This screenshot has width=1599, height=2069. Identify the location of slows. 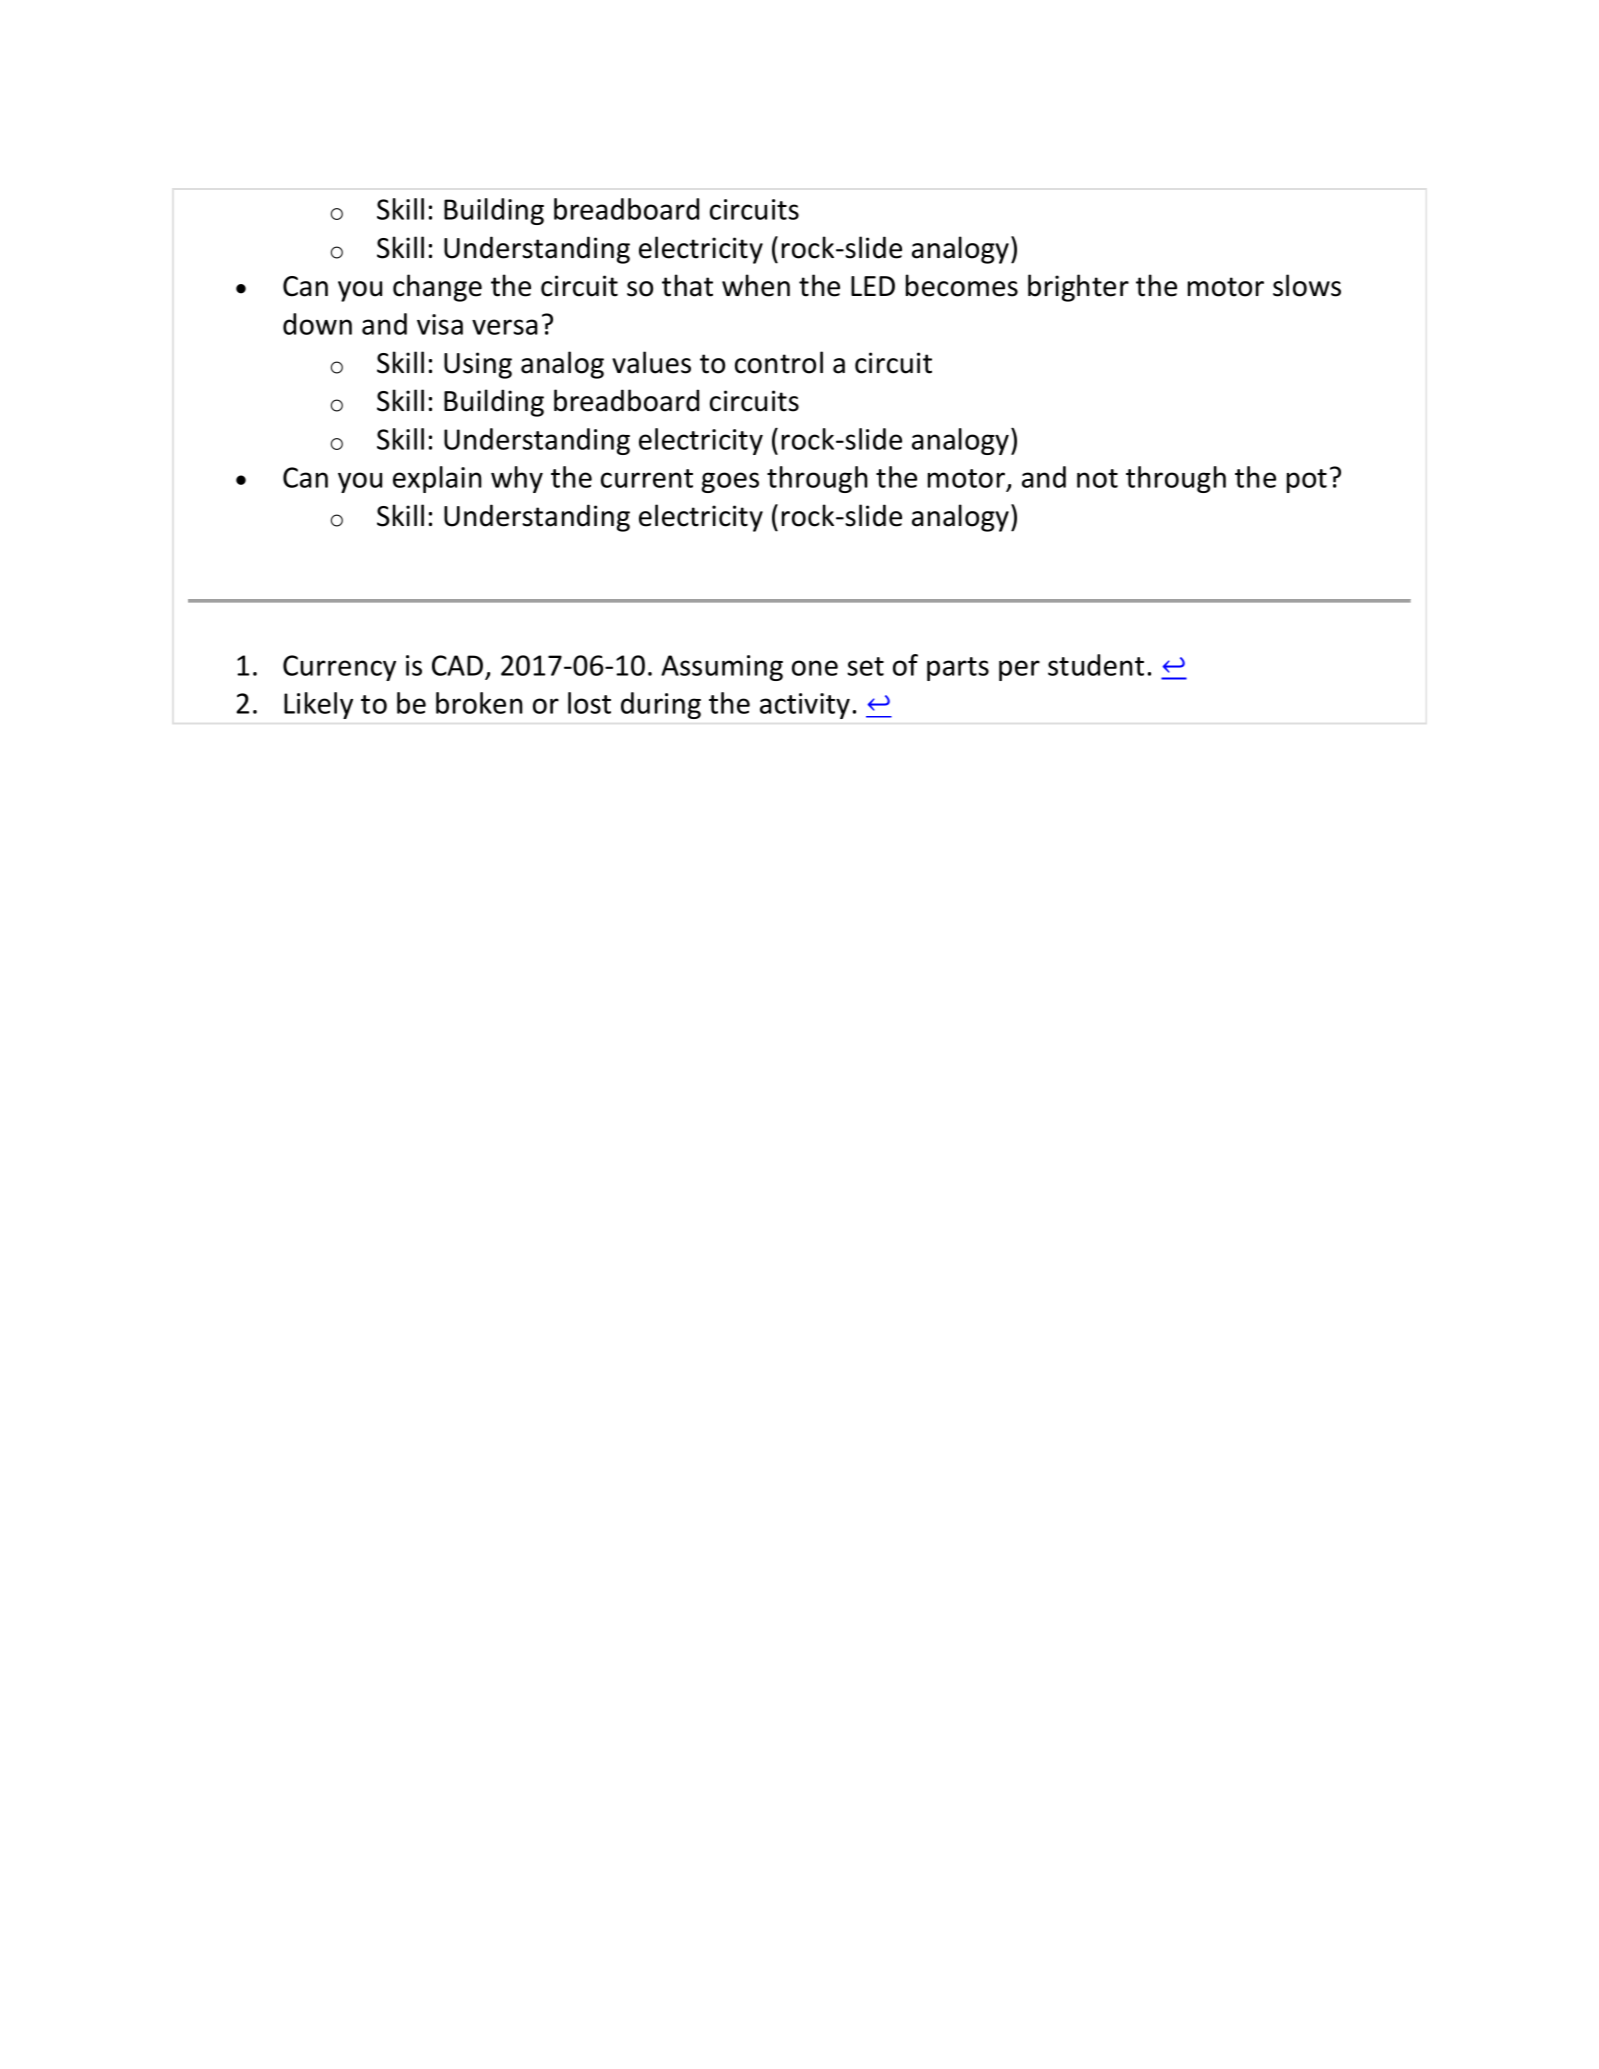
(1307, 285).
